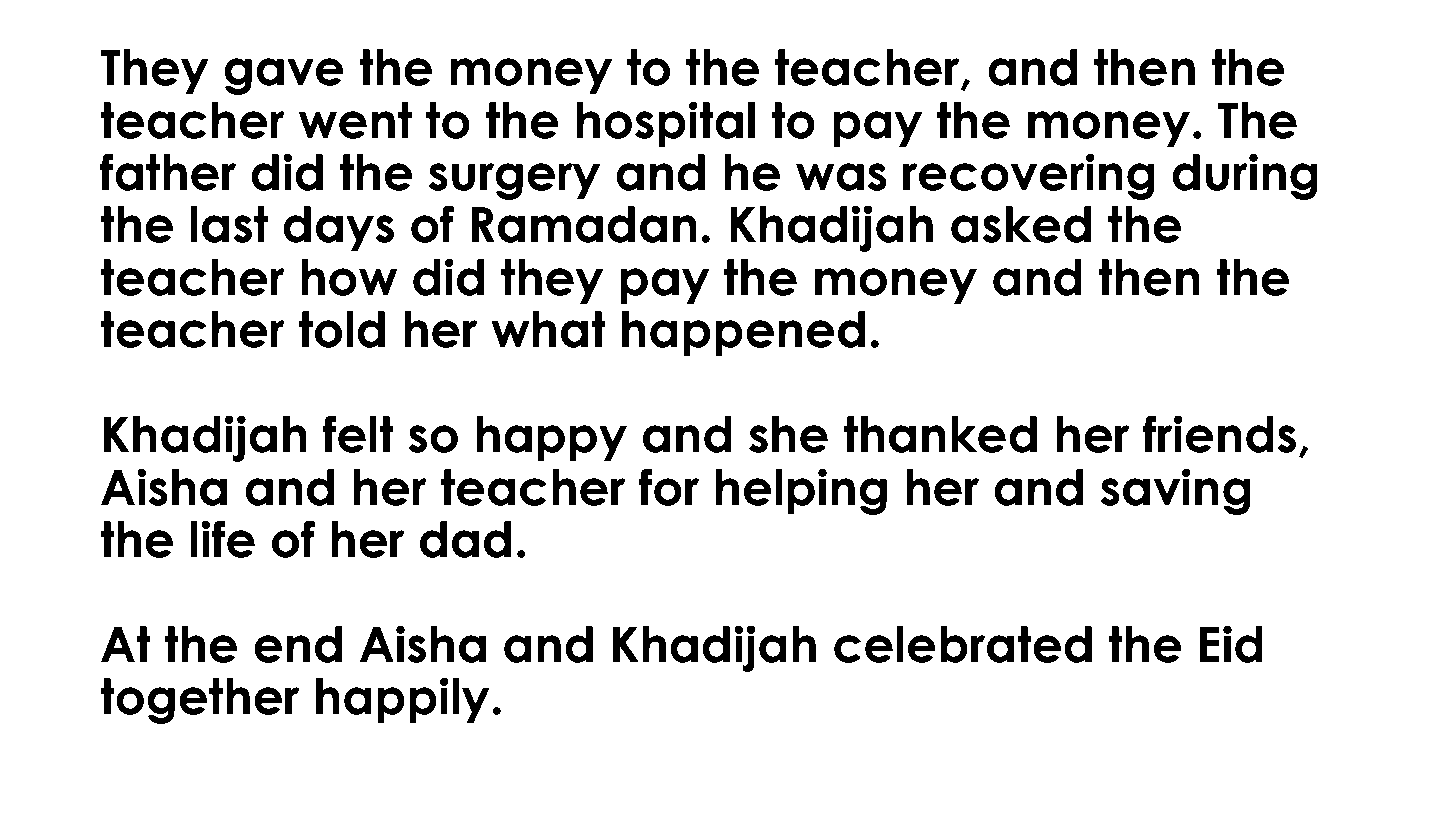 The image size is (1456, 819). Describe the element at coordinates (284, 76) in the page. I see `gave` at that location.
